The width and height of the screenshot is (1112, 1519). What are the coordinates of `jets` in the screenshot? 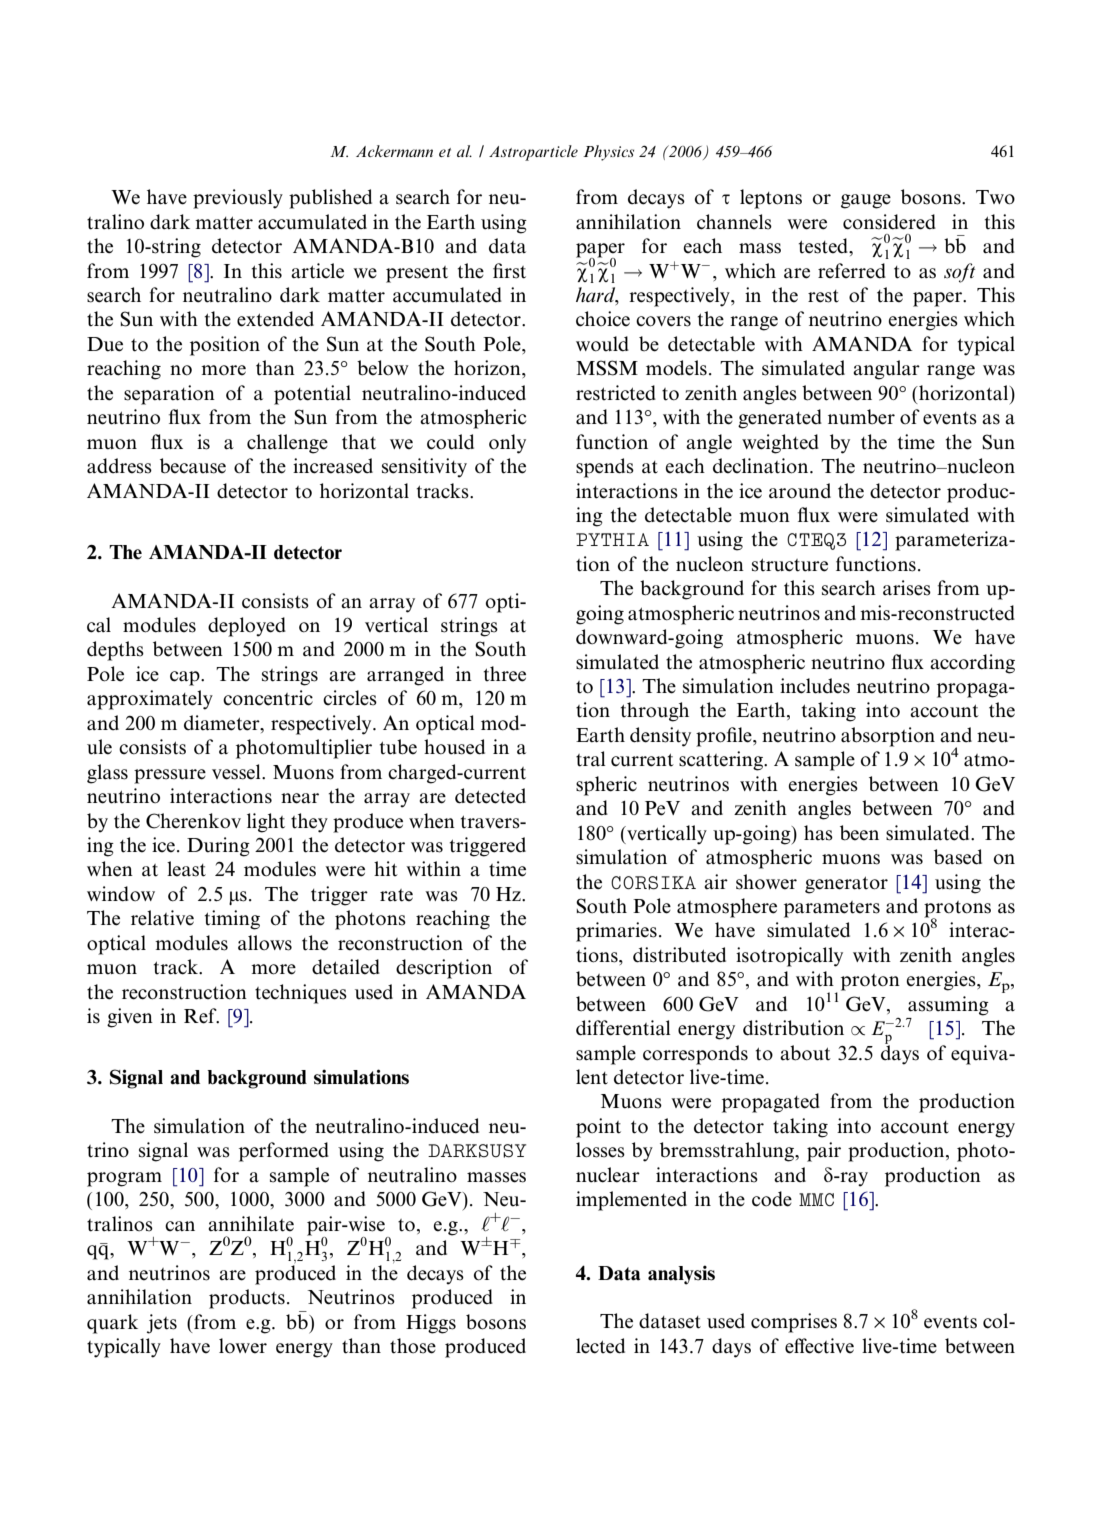 It's located at (162, 1324).
